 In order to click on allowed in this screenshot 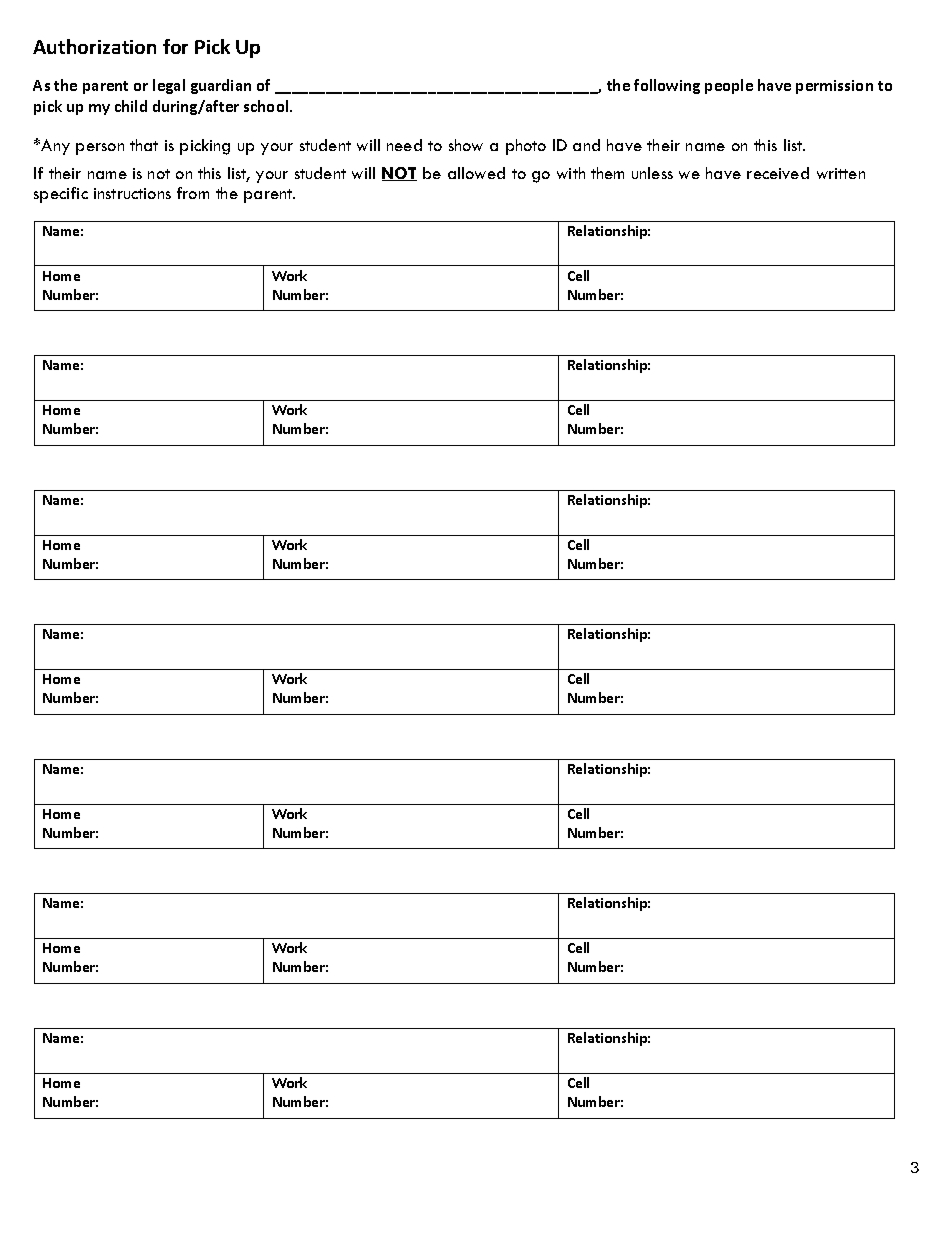, I will do `click(476, 173)`.
